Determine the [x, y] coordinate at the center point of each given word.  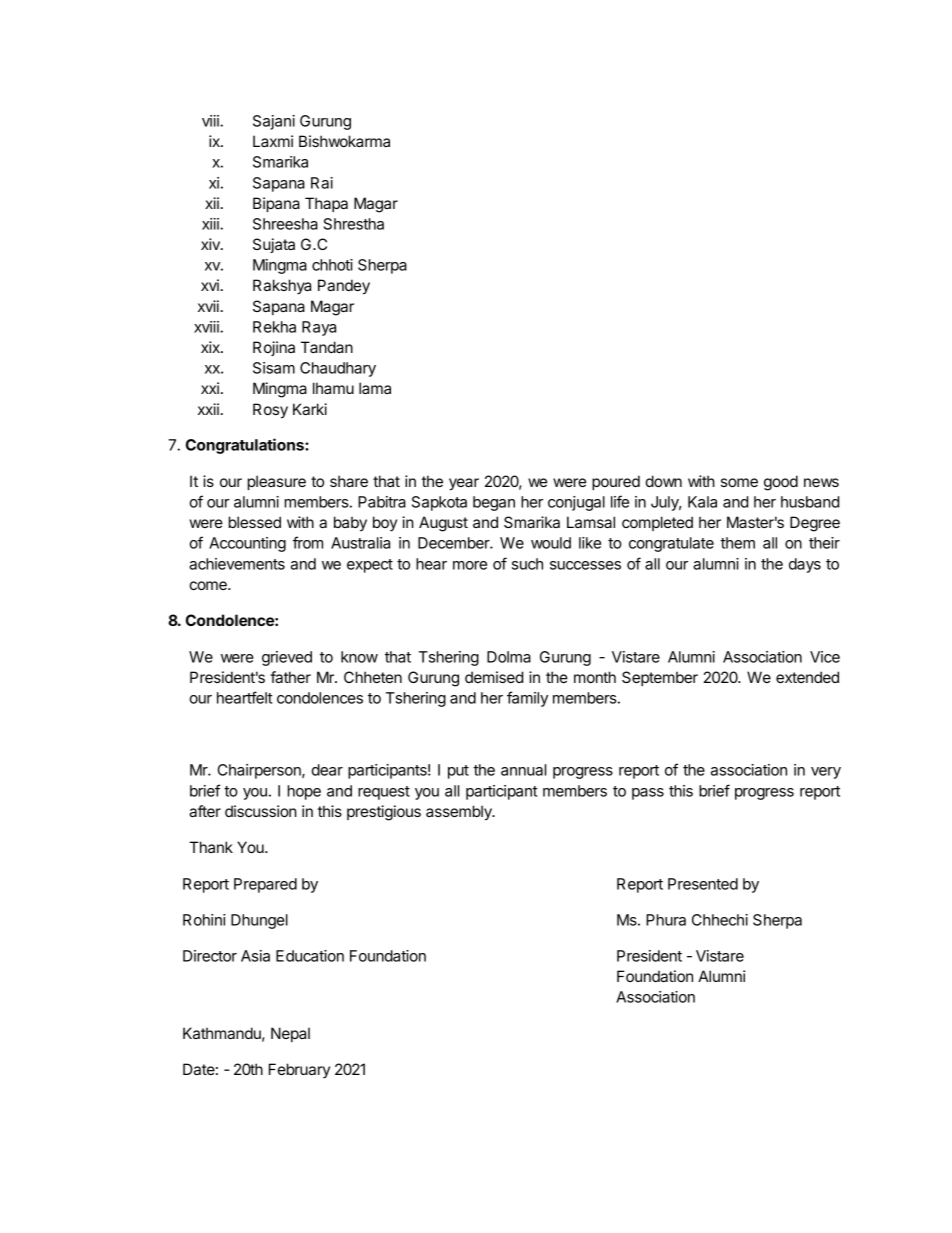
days [805, 565]
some [739, 482]
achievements [237, 564]
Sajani [274, 122]
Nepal [290, 1034]
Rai [322, 183]
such [527, 564]
